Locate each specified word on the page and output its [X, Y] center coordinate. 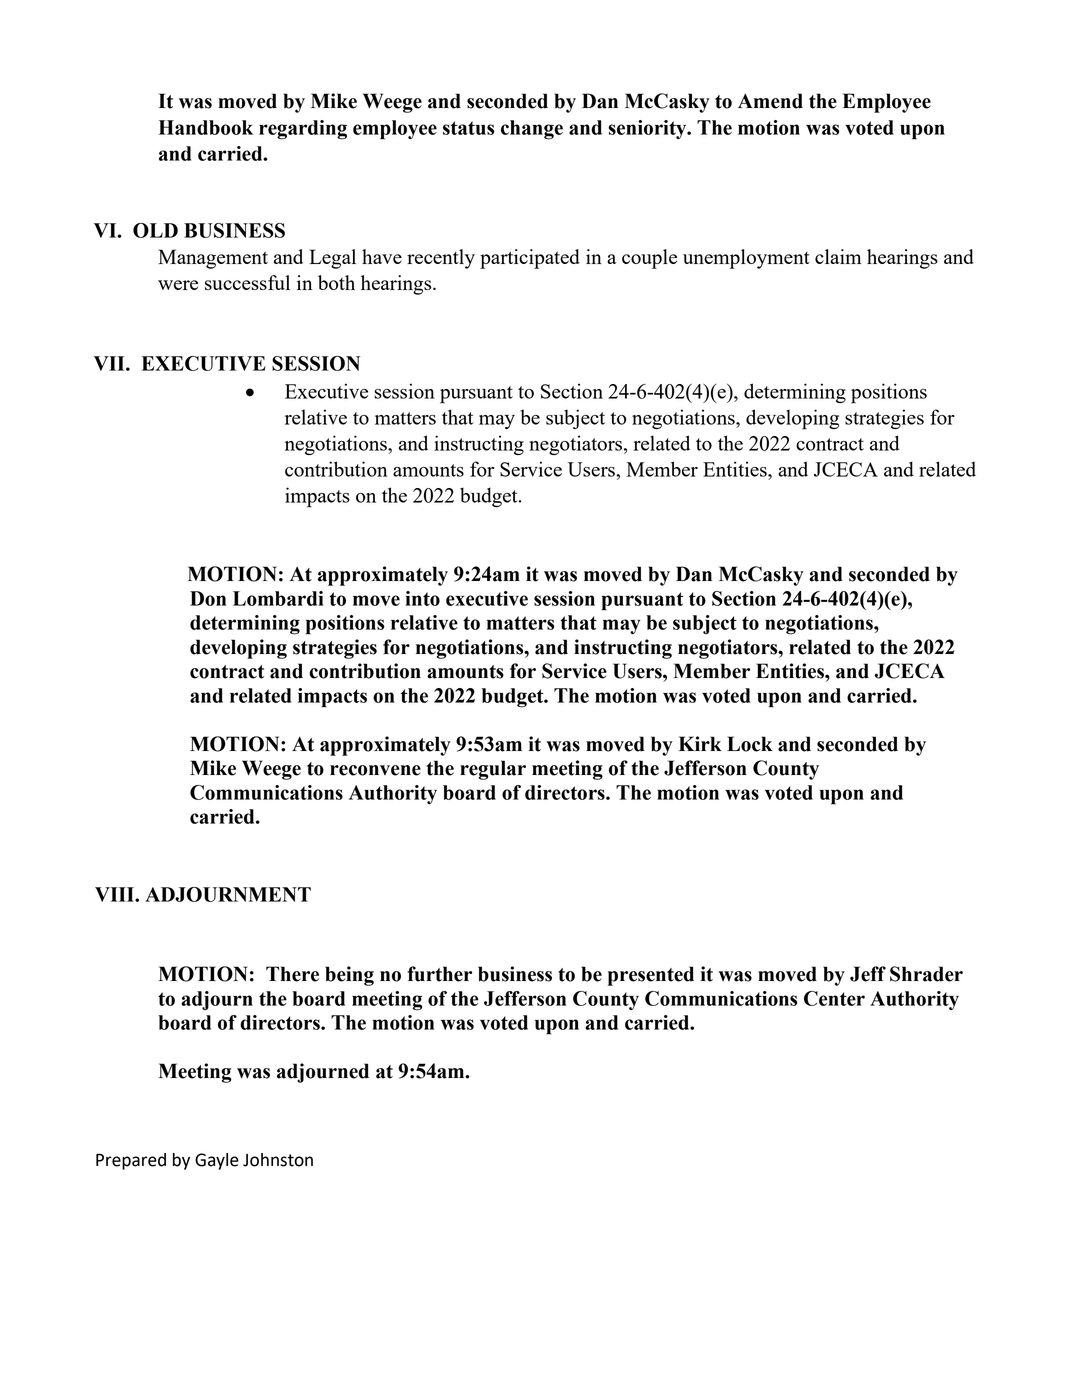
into [422, 598]
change [532, 130]
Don [208, 598]
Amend [770, 101]
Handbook [206, 127]
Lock [750, 744]
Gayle [217, 1161]
